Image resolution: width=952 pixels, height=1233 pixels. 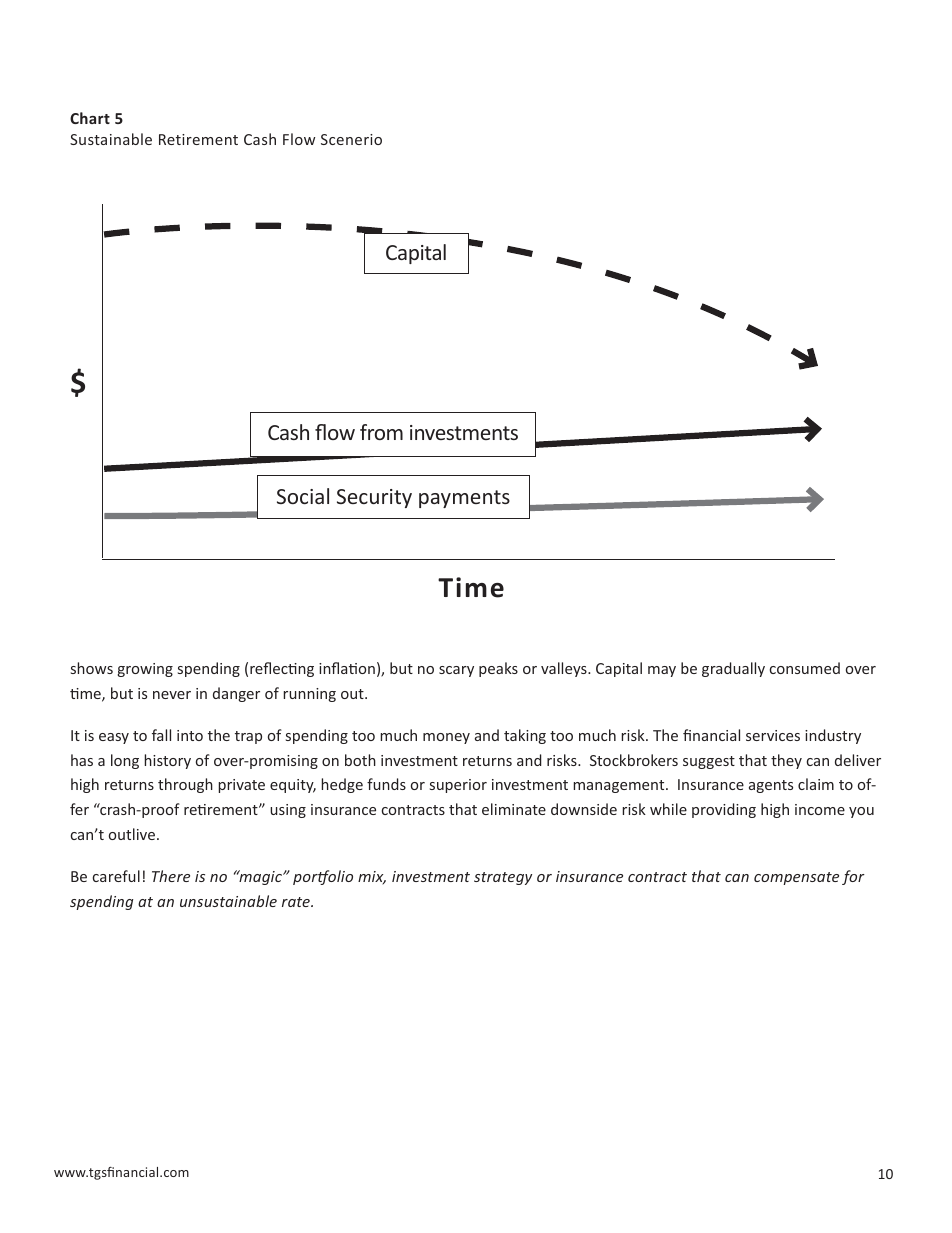 I want to click on consumed, so click(x=805, y=668).
